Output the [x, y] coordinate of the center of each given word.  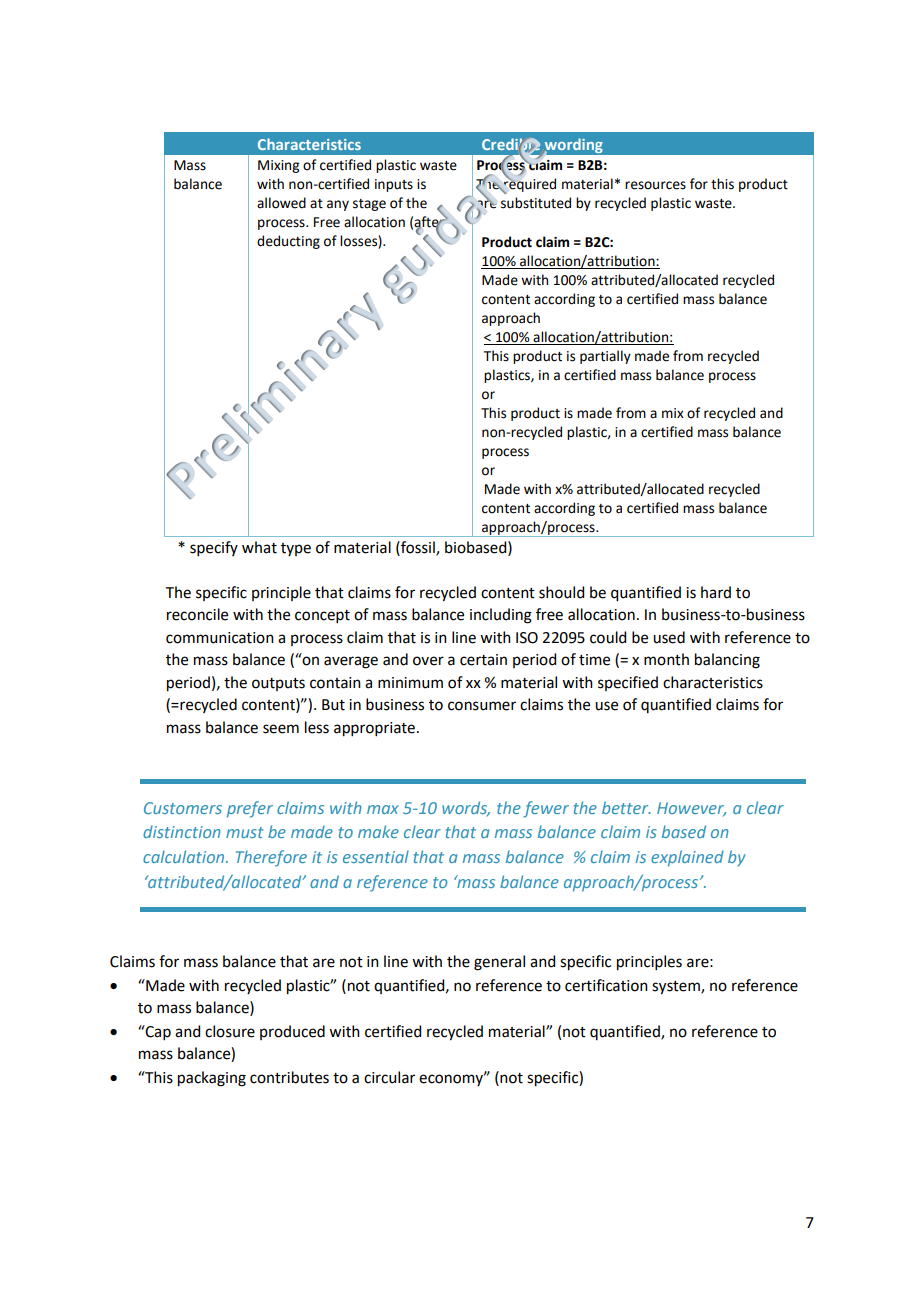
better [626, 807]
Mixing [278, 166]
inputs [394, 185]
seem [281, 729]
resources [655, 185]
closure [230, 1031]
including [501, 616]
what [259, 547]
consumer [482, 706]
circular [389, 1077]
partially [605, 357]
